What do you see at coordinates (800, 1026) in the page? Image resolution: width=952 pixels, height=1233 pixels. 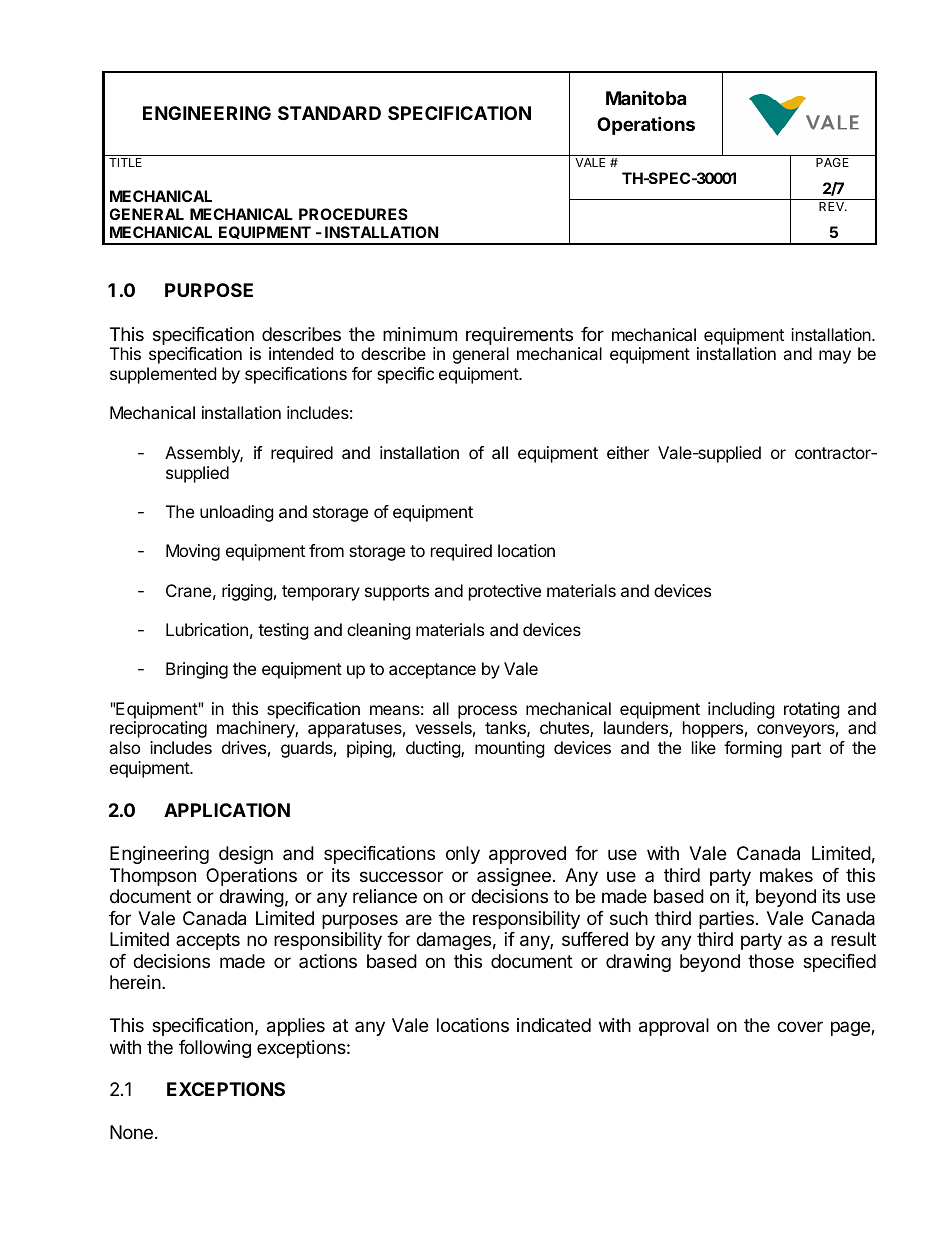 I see `cover` at bounding box center [800, 1026].
